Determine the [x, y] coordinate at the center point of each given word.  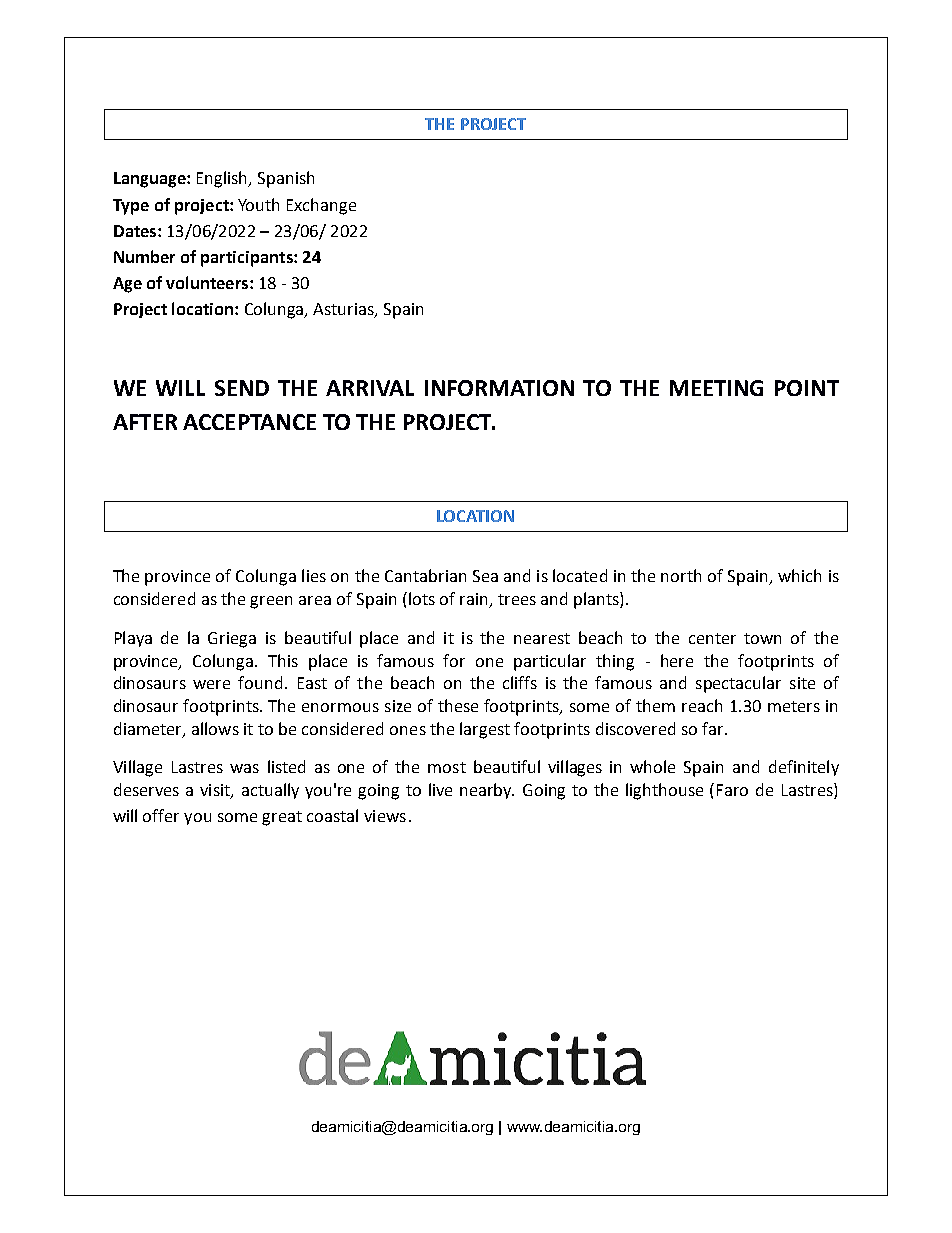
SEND [242, 388]
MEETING [716, 388]
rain [475, 600]
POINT [807, 388]
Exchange [321, 206]
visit [216, 791]
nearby [487, 791]
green [271, 602]
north [681, 575]
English [223, 179]
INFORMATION [499, 388]
